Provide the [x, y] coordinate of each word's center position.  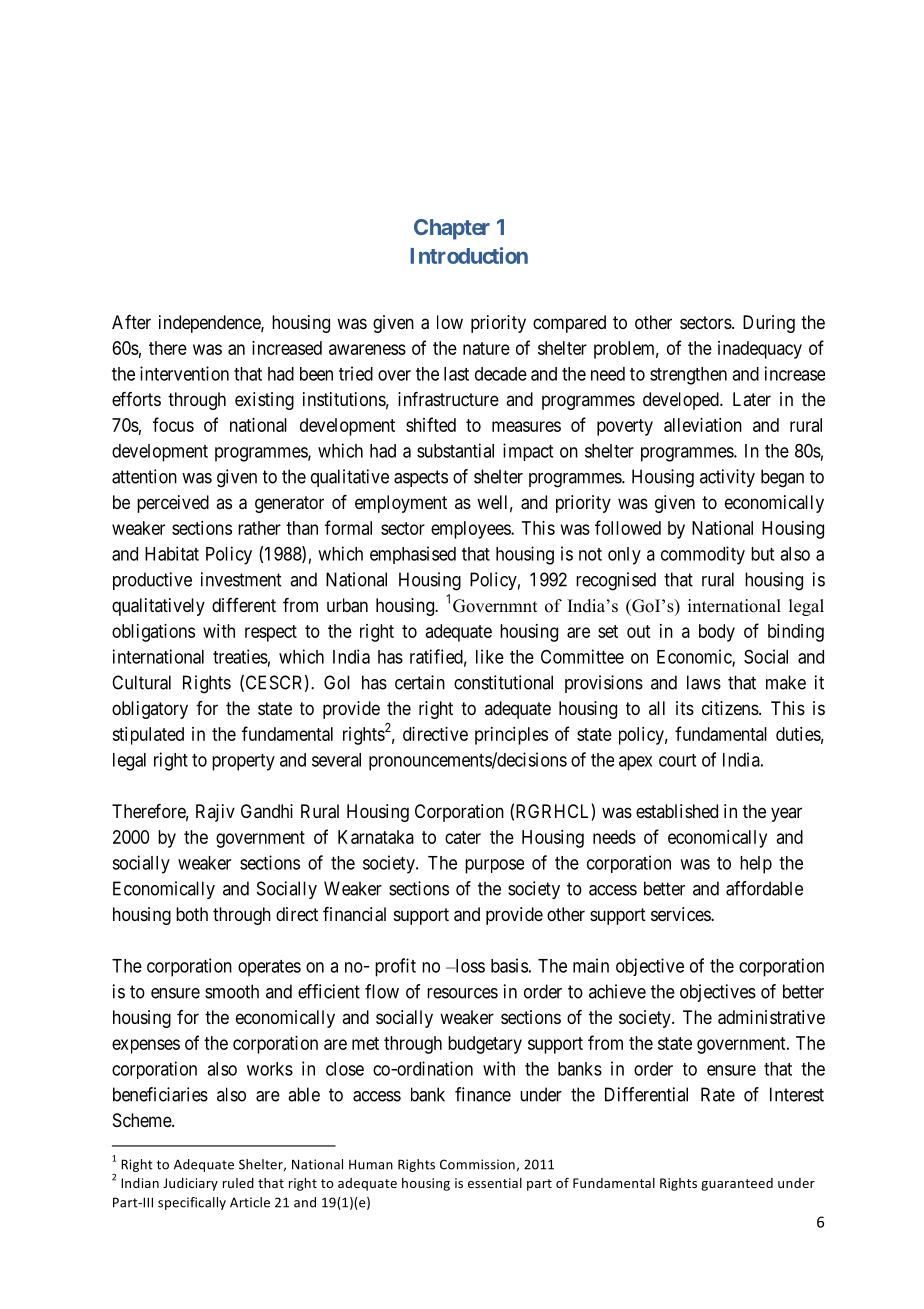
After [131, 322]
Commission [477, 1164]
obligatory [150, 710]
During [769, 324]
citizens [730, 708]
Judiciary [190, 1184]
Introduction [469, 255]
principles [511, 736]
